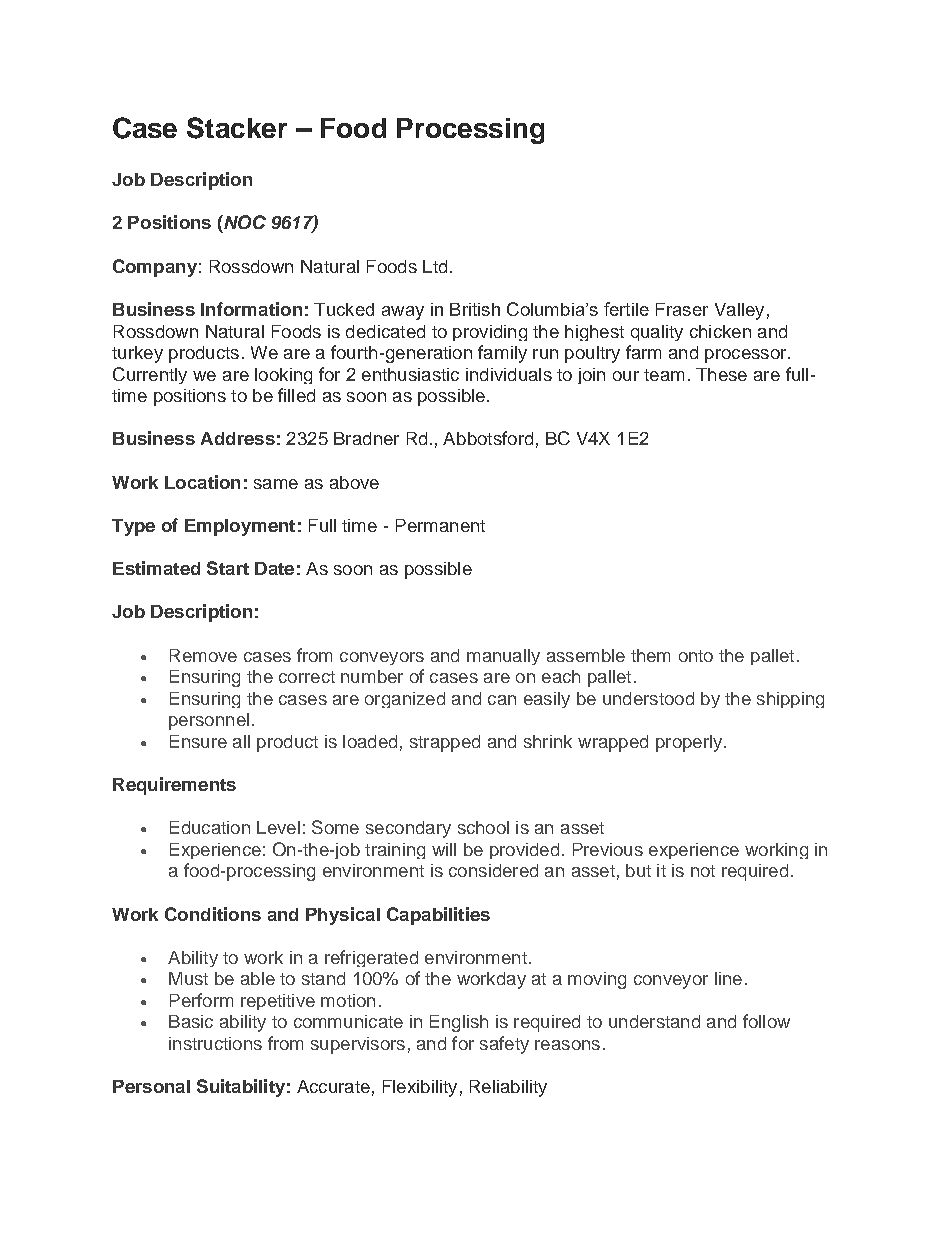  What do you see at coordinates (150, 375) in the document?
I see `Currently` at bounding box center [150, 375].
